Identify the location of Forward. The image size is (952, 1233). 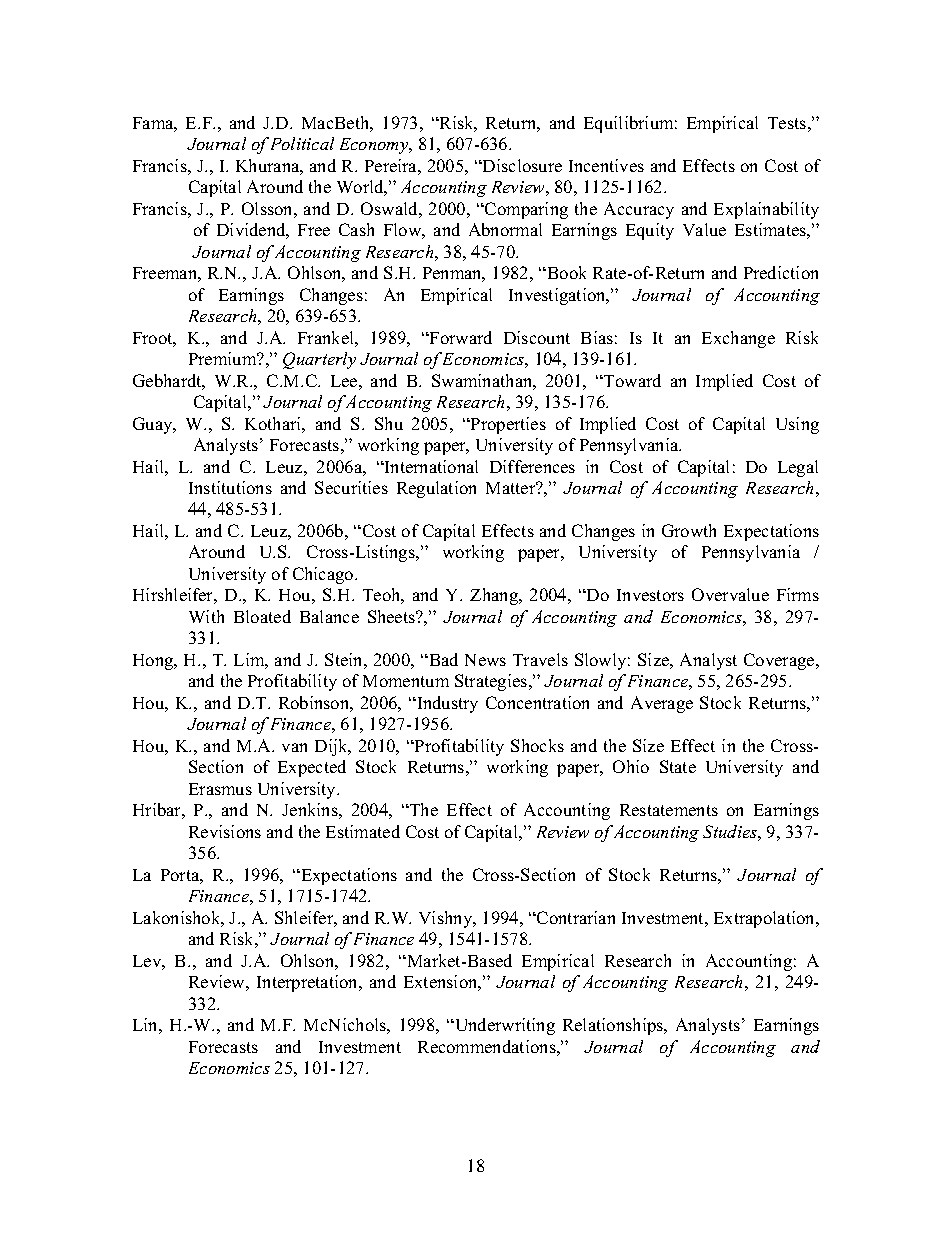
(460, 337).
